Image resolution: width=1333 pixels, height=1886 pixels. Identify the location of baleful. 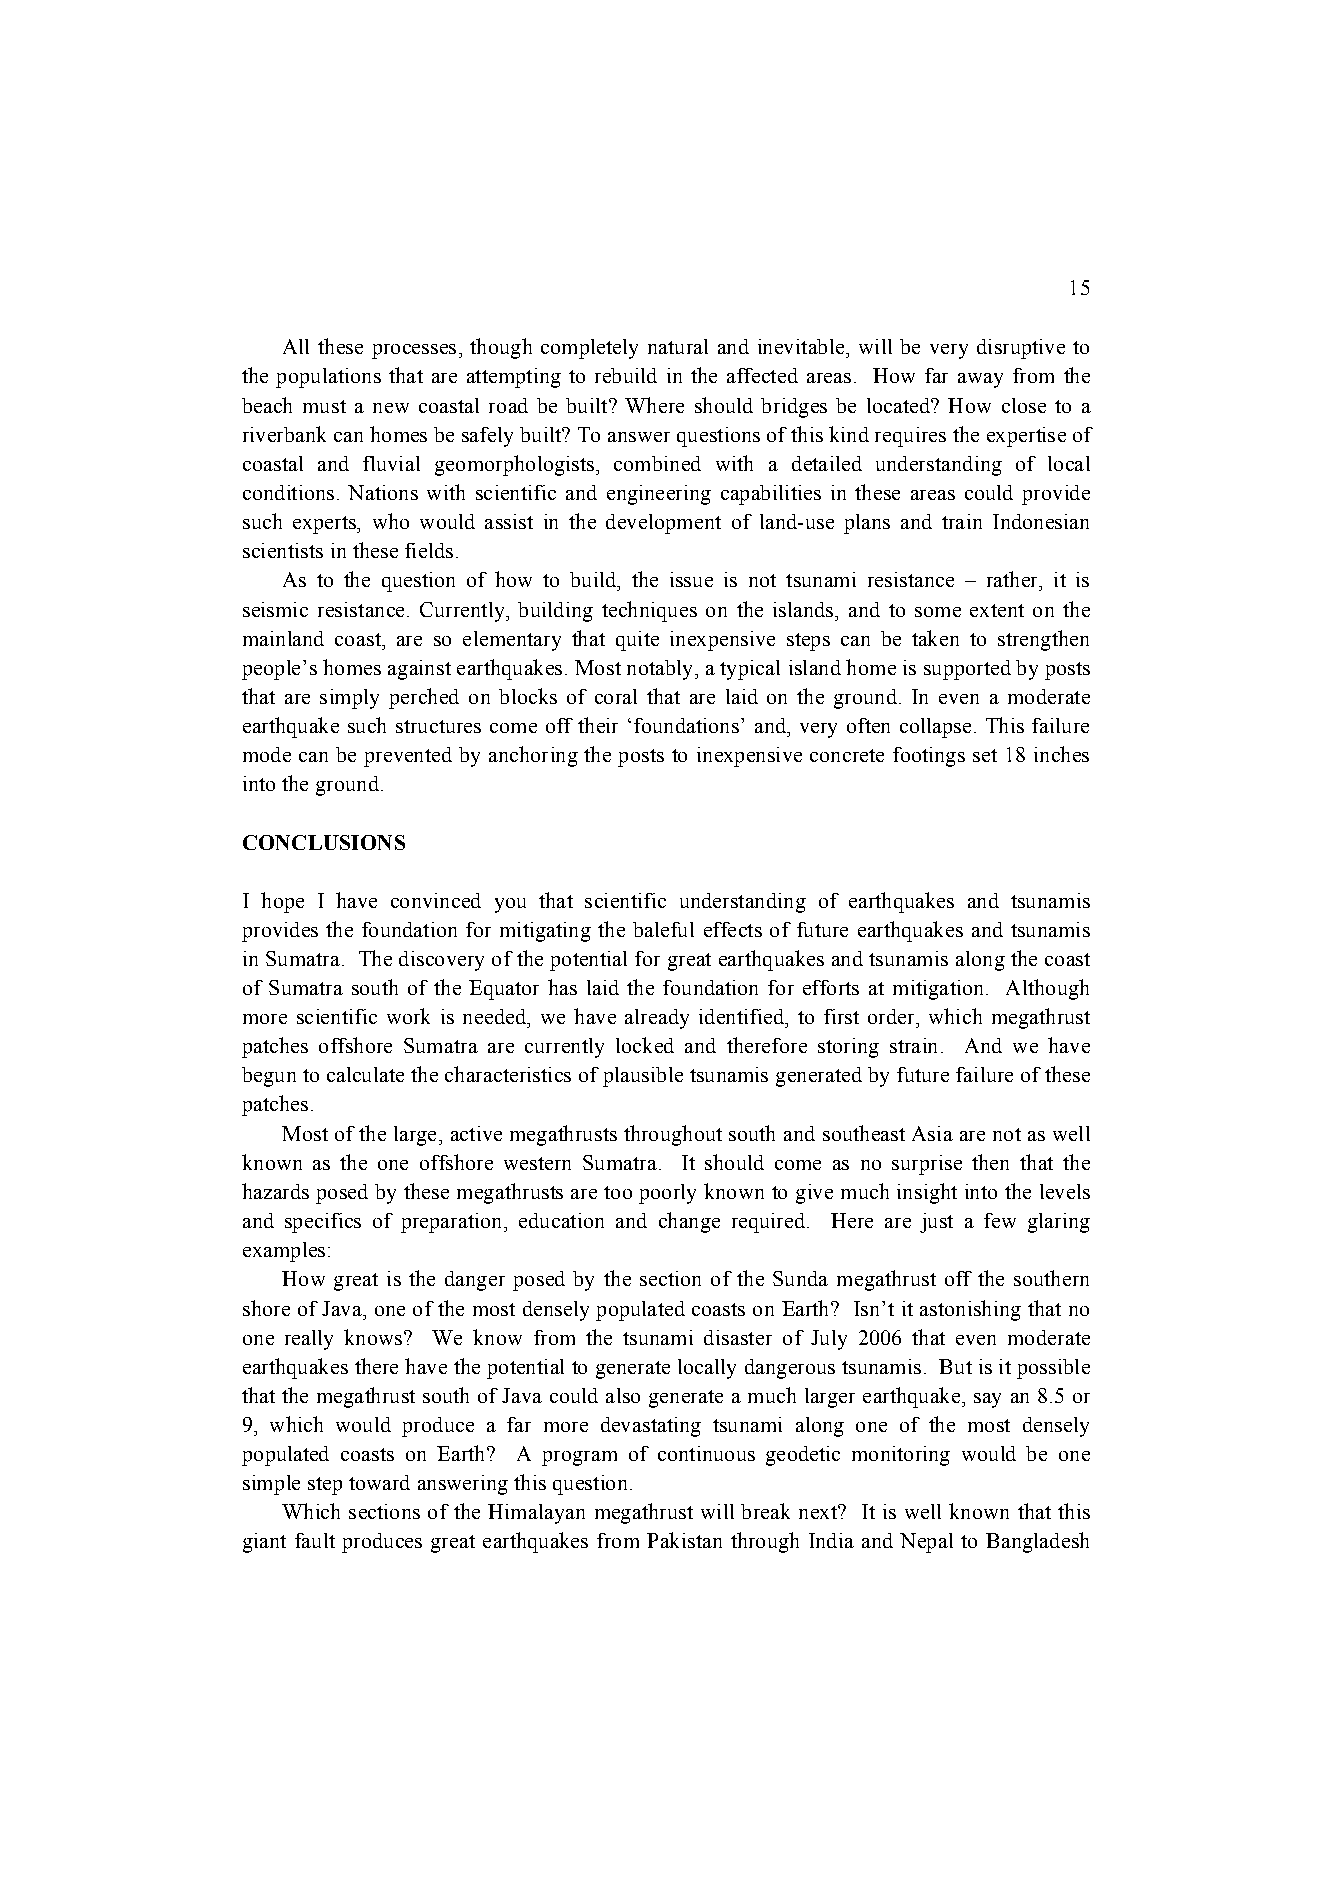
(663, 929).
